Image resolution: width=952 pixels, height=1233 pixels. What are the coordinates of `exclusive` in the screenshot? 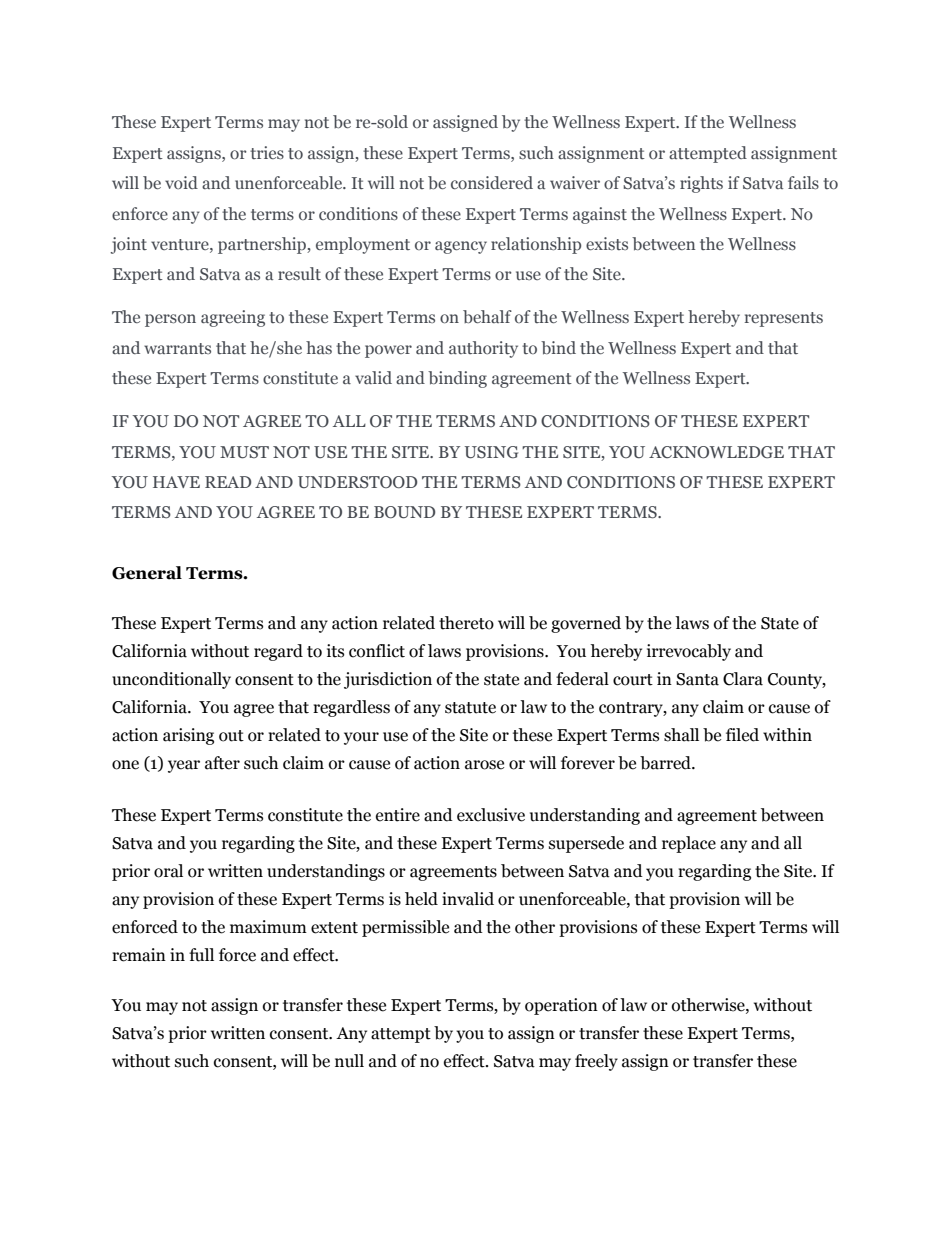 It's located at (491, 815).
